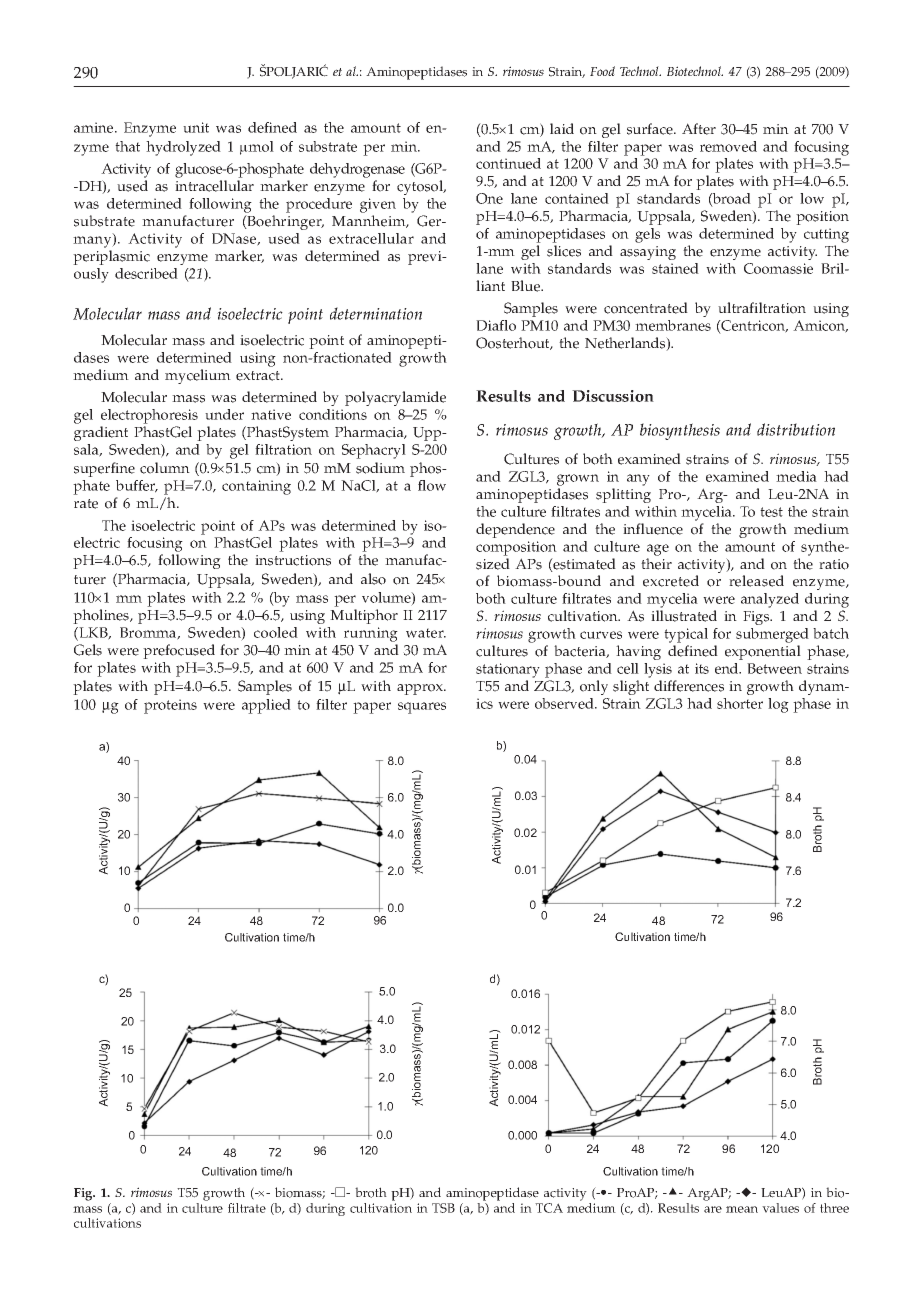 Image resolution: width=924 pixels, height=1295 pixels. What do you see at coordinates (742, 1209) in the screenshot?
I see `mean` at bounding box center [742, 1209].
